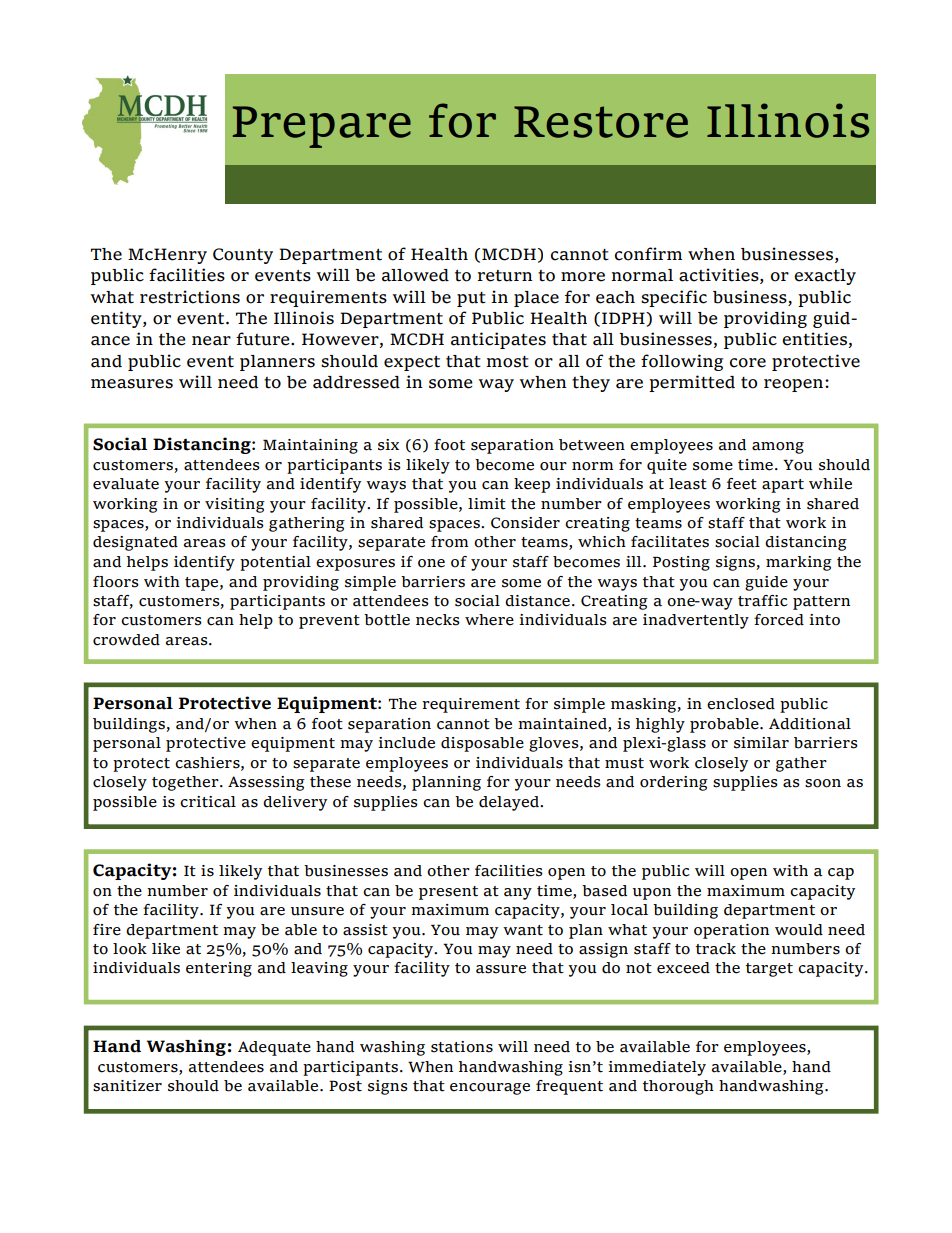  I want to click on Restore, so click(601, 122).
